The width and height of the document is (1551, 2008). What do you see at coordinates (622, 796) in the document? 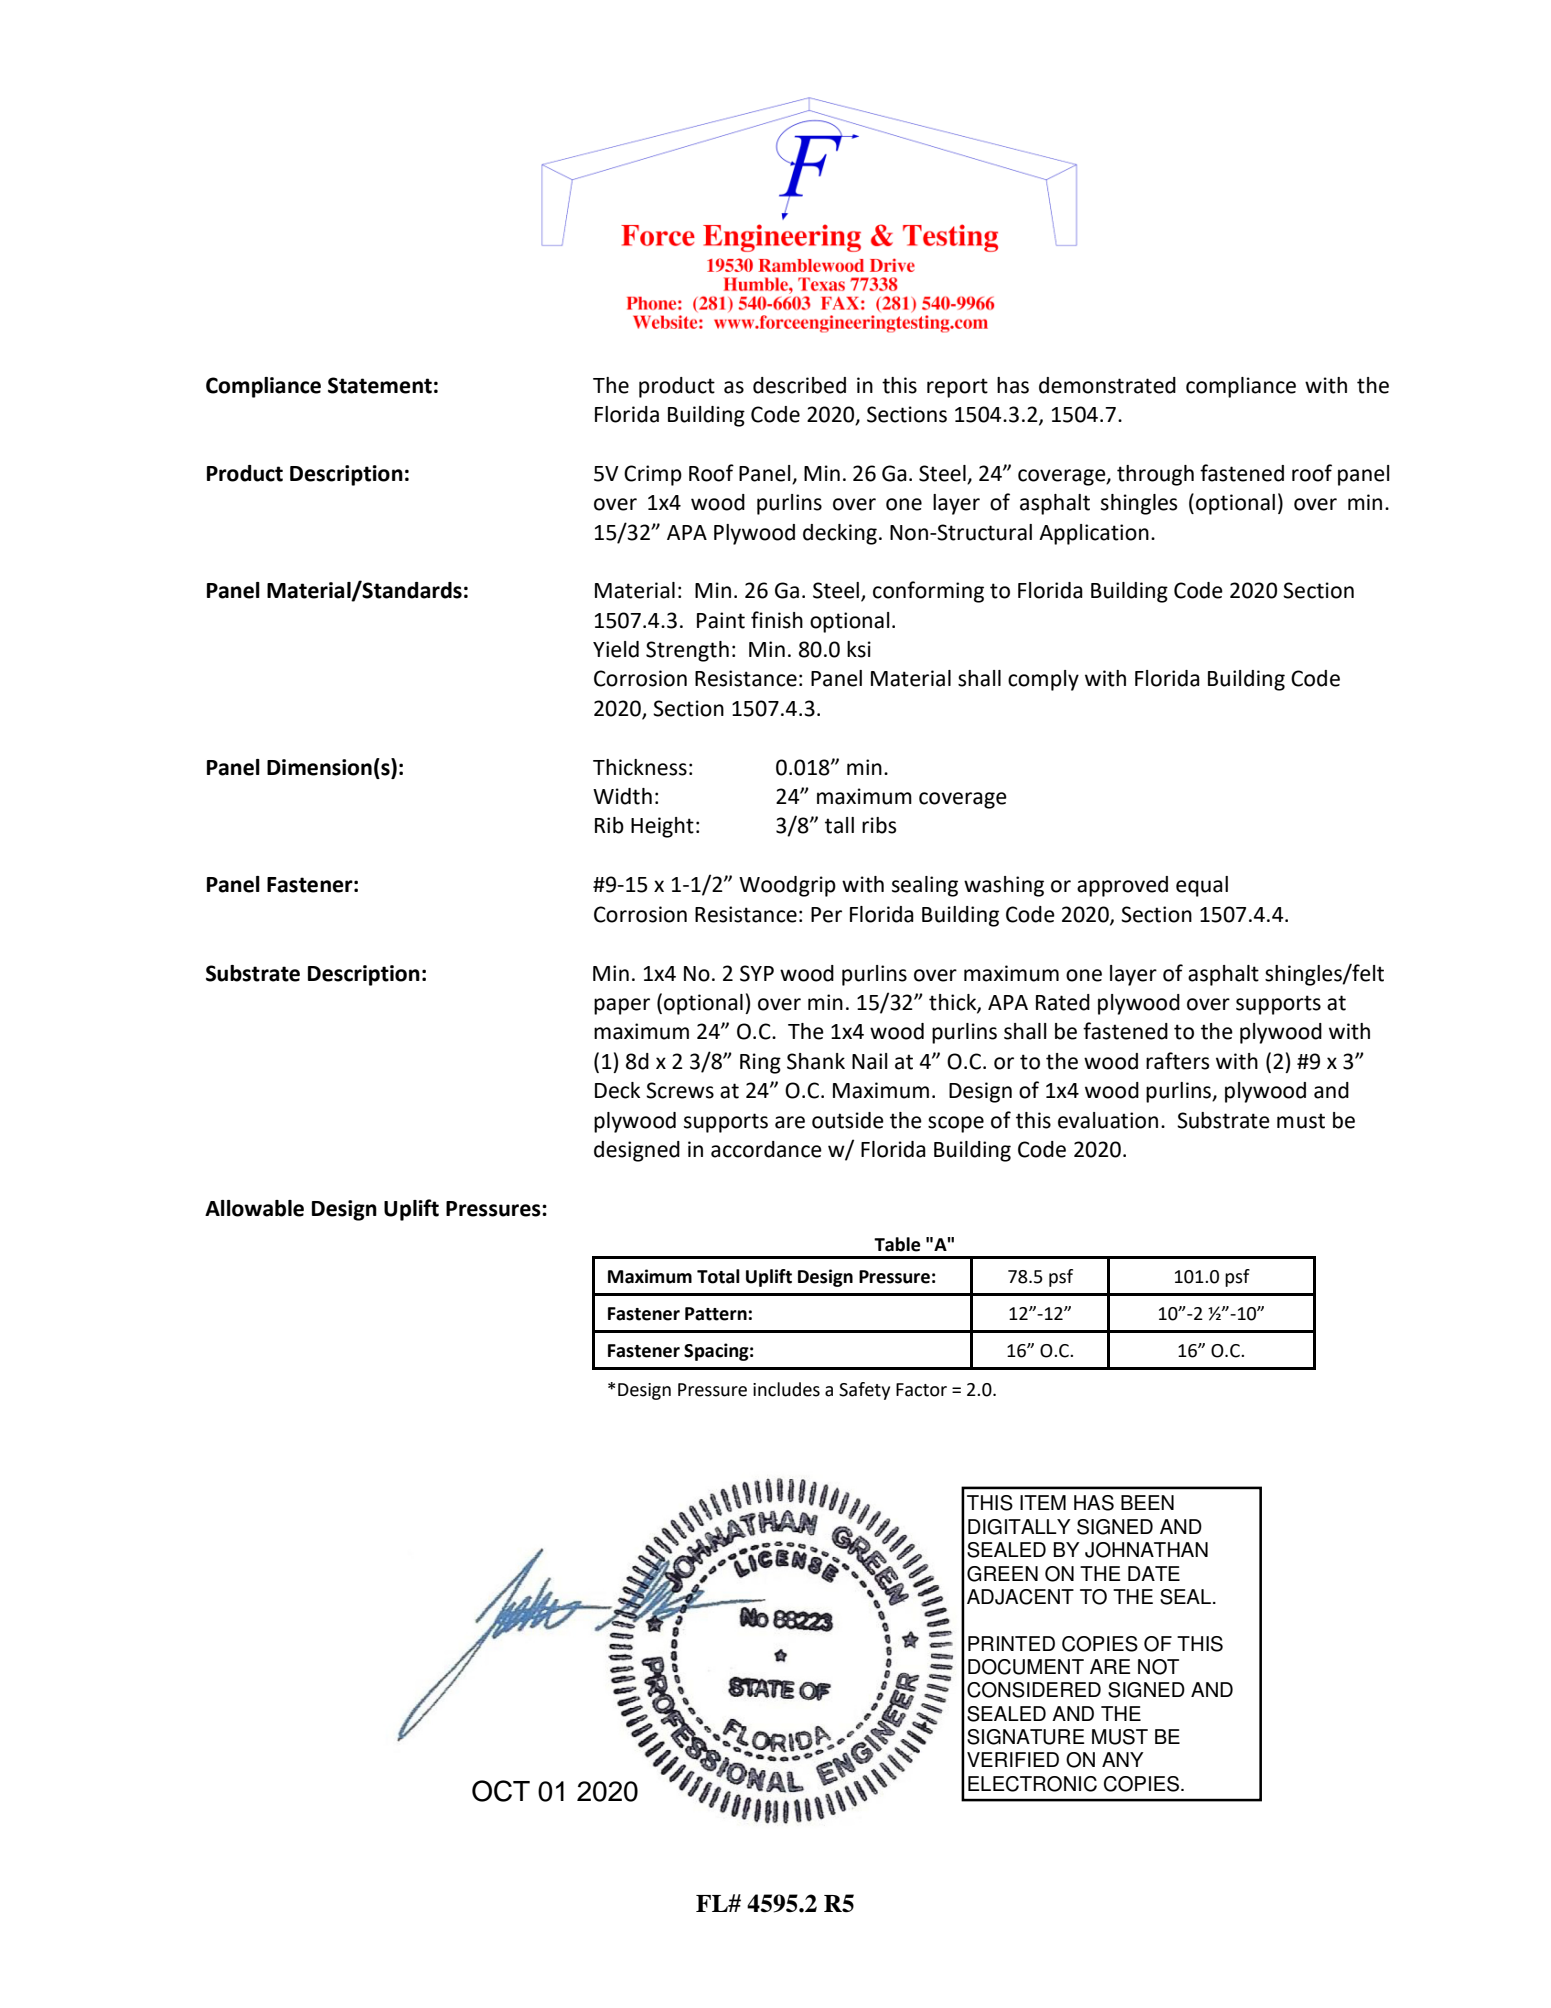
I see `Width` at bounding box center [622, 796].
